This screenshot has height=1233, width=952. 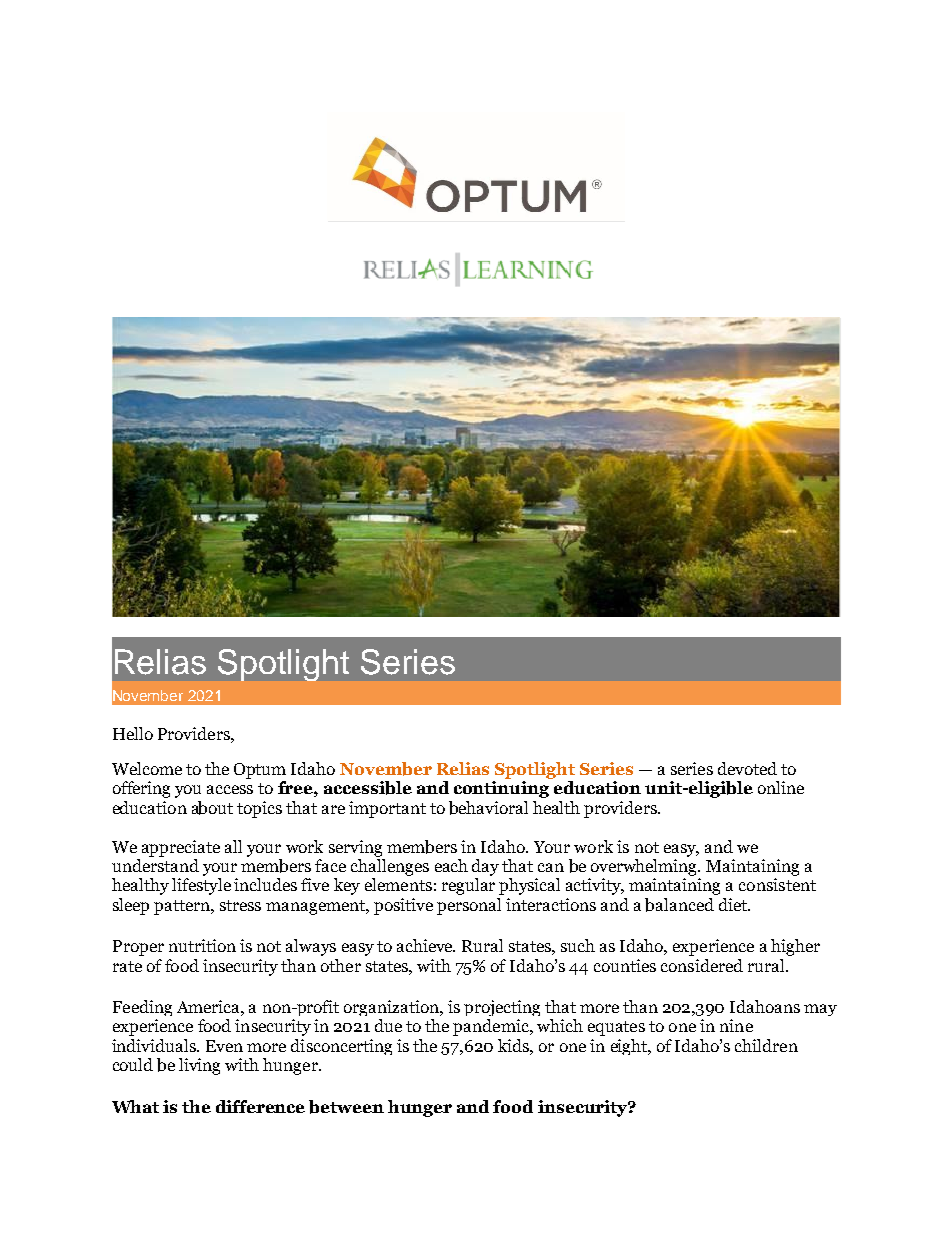 What do you see at coordinates (702, 965) in the screenshot?
I see `considered` at bounding box center [702, 965].
